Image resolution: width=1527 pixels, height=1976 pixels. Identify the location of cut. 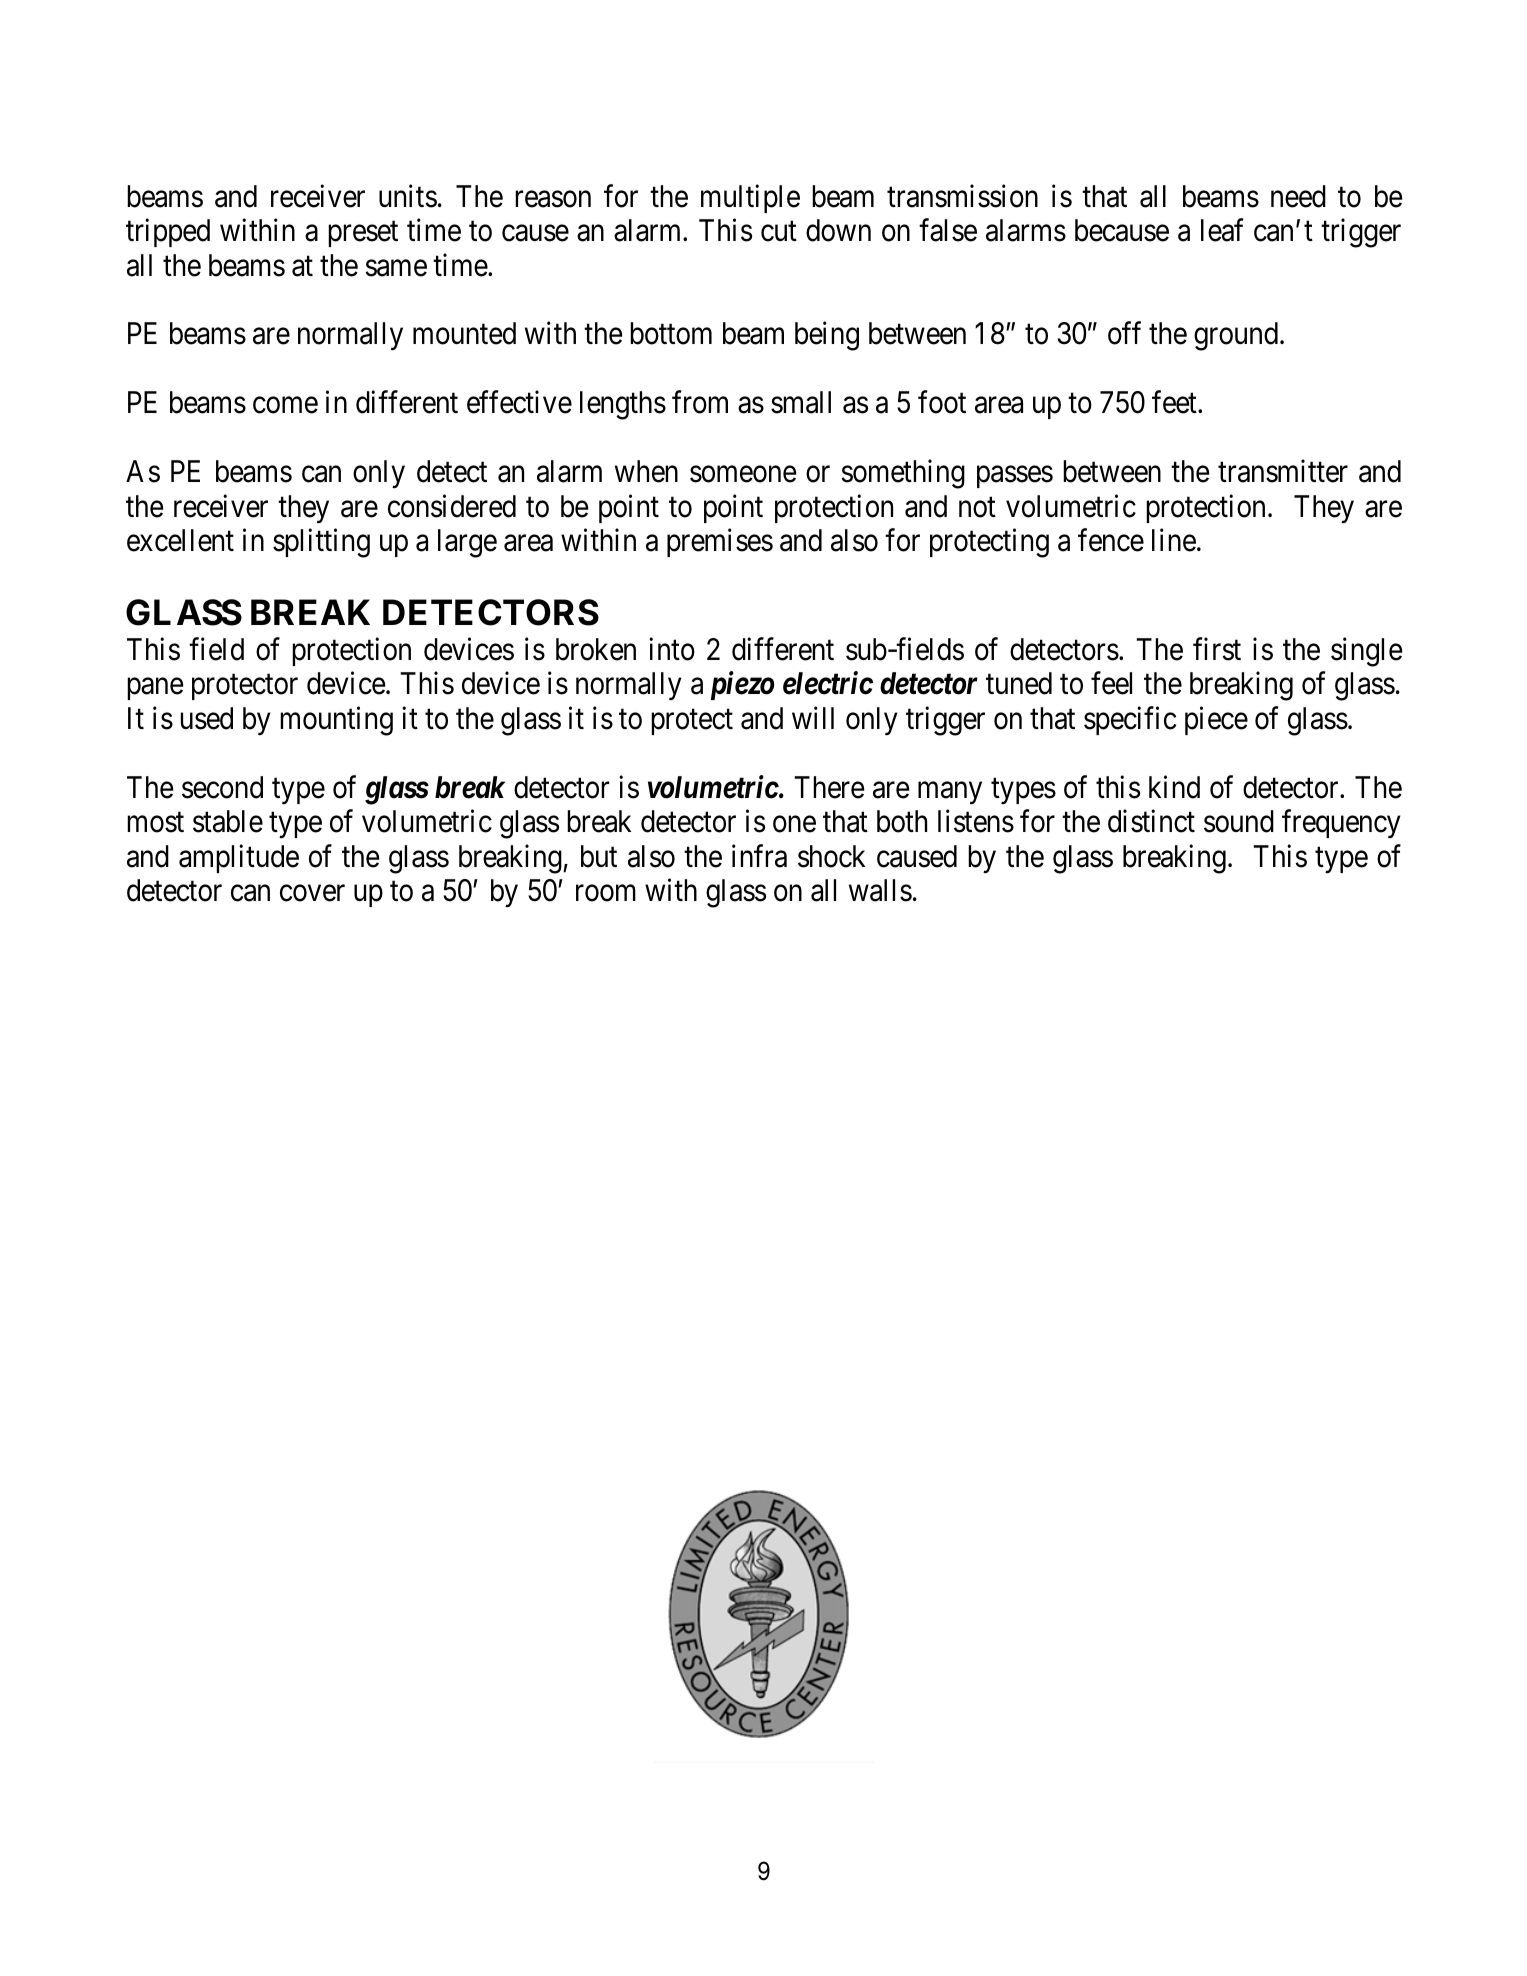
(779, 232).
